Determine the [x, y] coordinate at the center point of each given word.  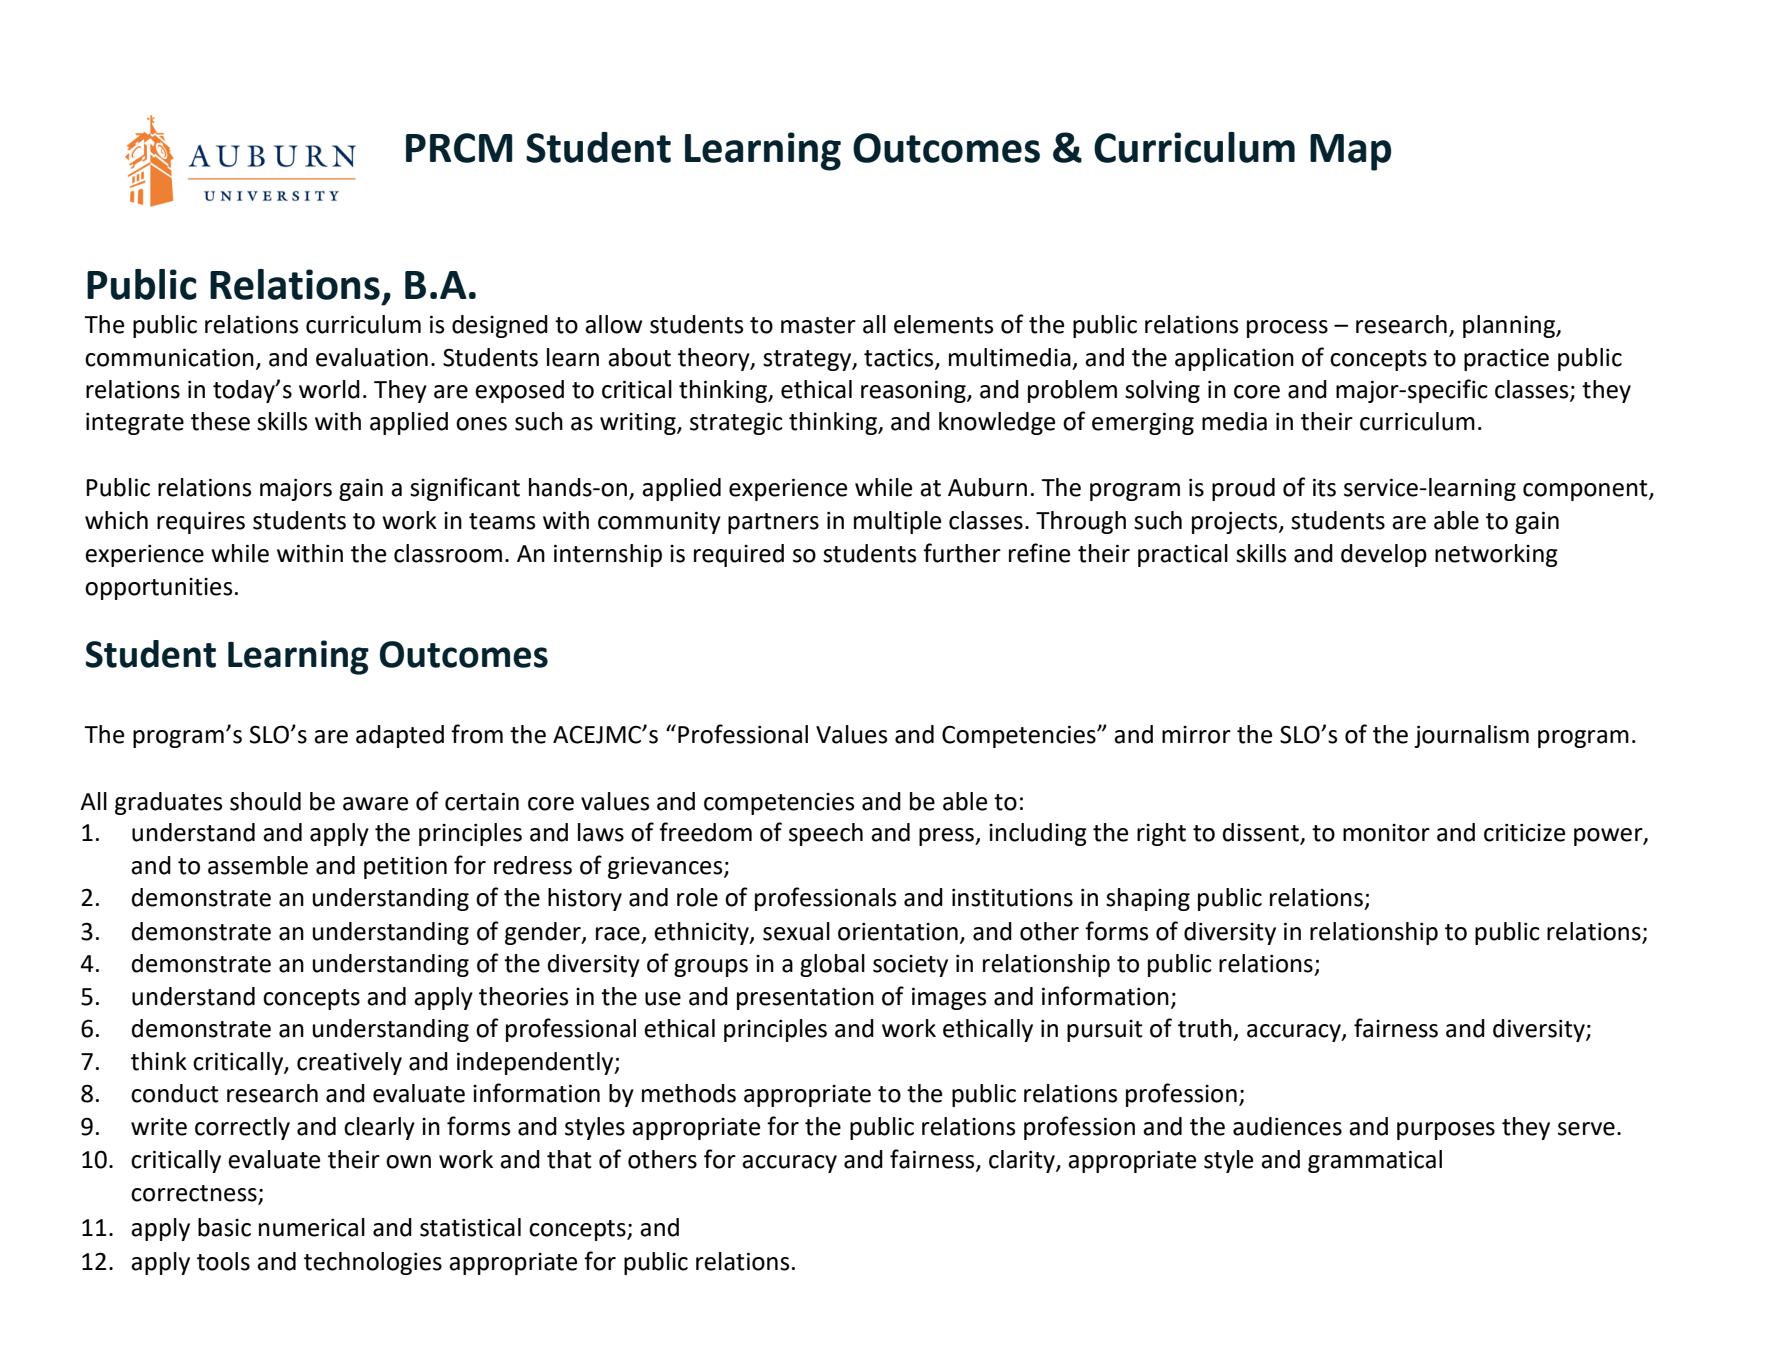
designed [500, 326]
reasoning [914, 391]
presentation [805, 999]
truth [1205, 1028]
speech [826, 834]
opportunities [158, 589]
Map [1350, 152]
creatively [349, 1063]
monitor [1386, 833]
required [739, 555]
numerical [312, 1227]
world [329, 389]
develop [1384, 555]
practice [1506, 360]
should [265, 801]
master [818, 325]
